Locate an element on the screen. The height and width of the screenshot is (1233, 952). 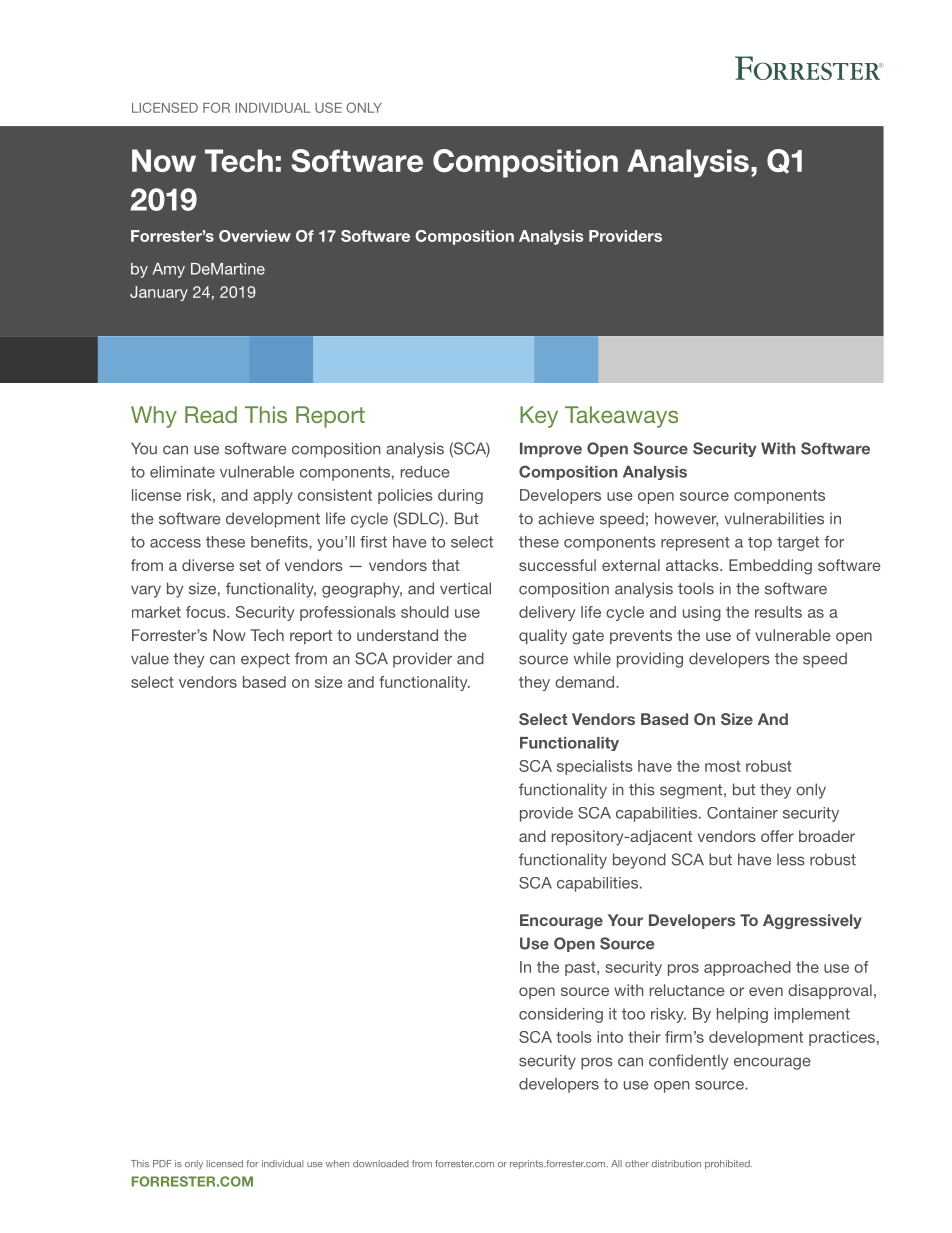
Takeaways is located at coordinates (621, 417).
